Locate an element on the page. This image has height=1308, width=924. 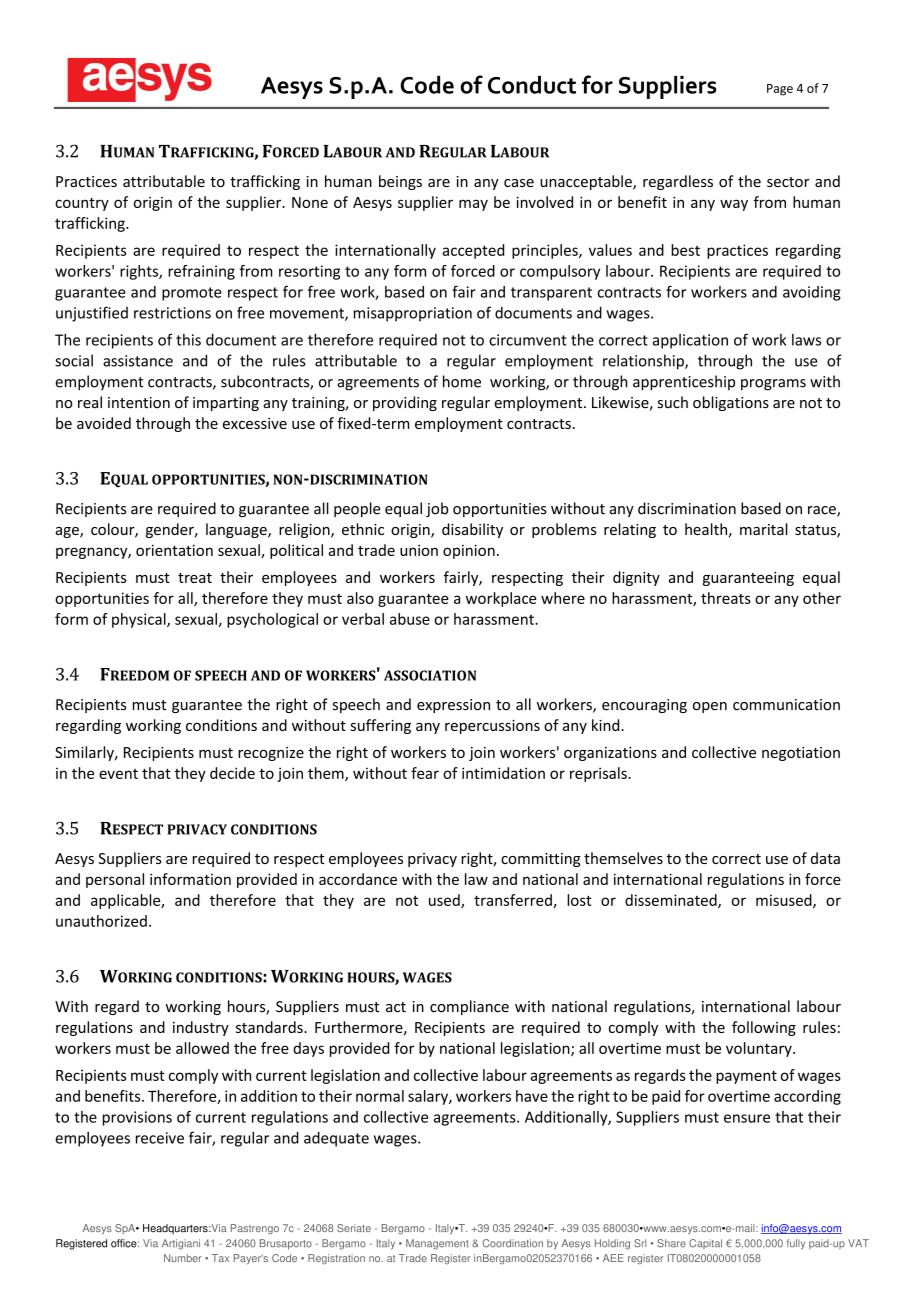
Conduct is located at coordinates (532, 85).
